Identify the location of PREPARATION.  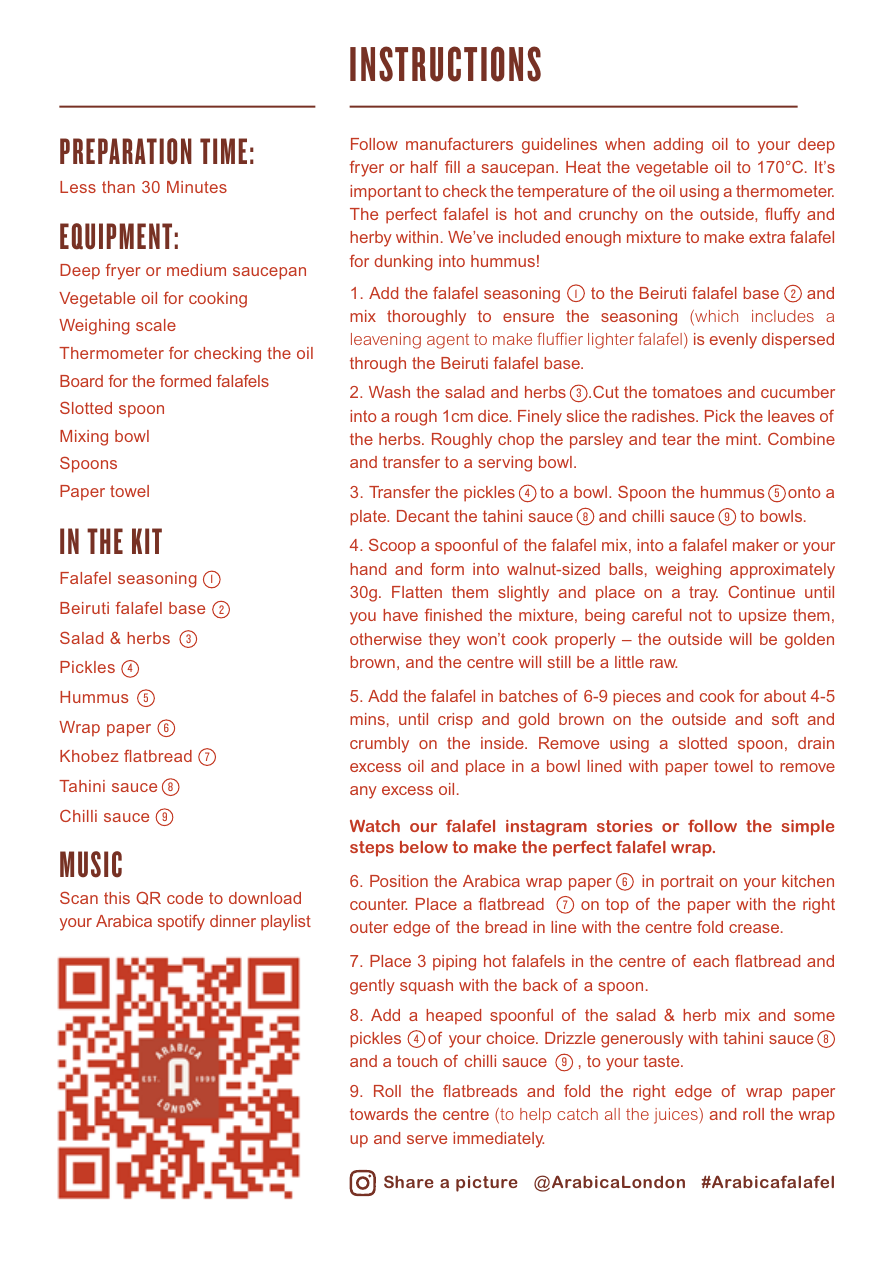
(126, 151).
